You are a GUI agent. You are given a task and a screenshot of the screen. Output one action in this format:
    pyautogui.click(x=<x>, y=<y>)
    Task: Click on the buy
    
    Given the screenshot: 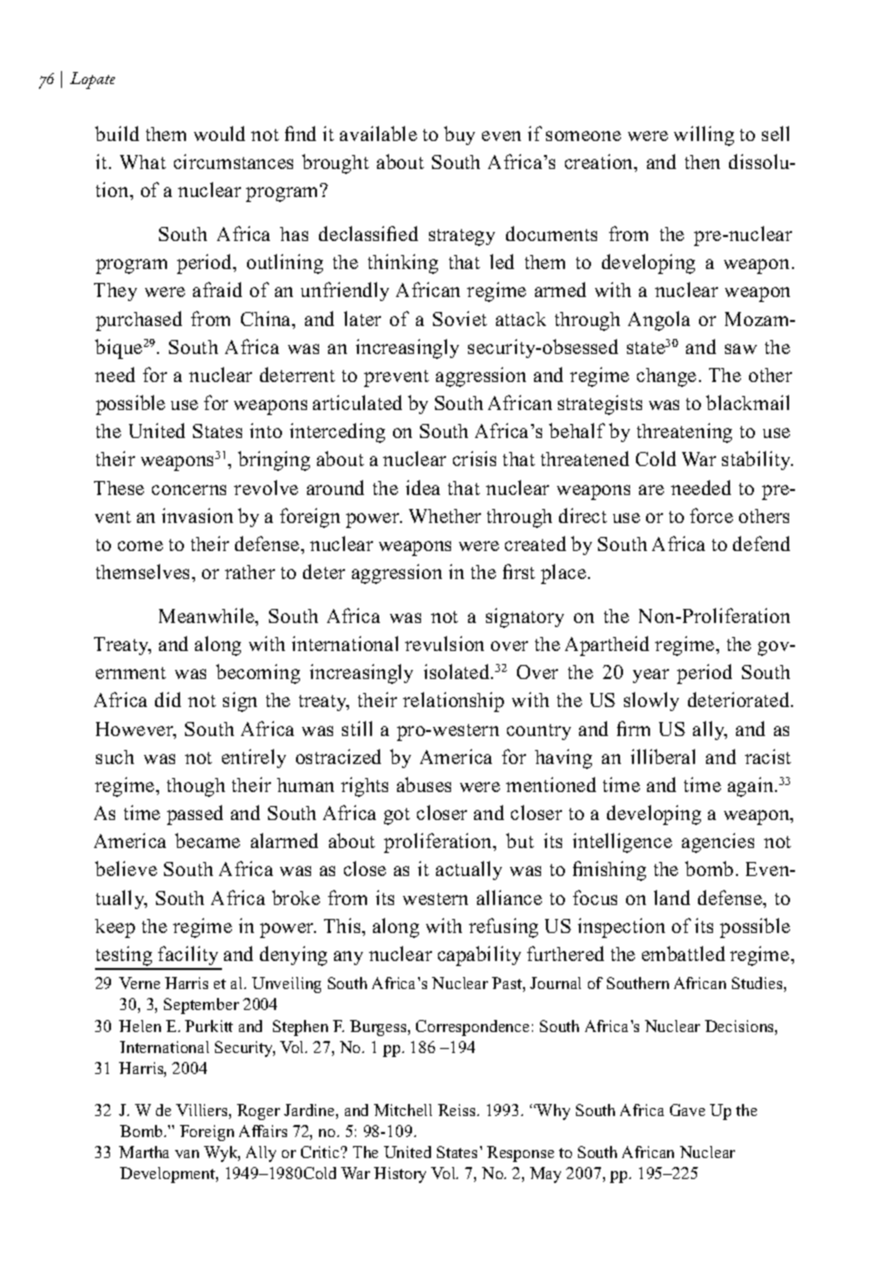 What is the action you would take?
    pyautogui.click(x=459, y=135)
